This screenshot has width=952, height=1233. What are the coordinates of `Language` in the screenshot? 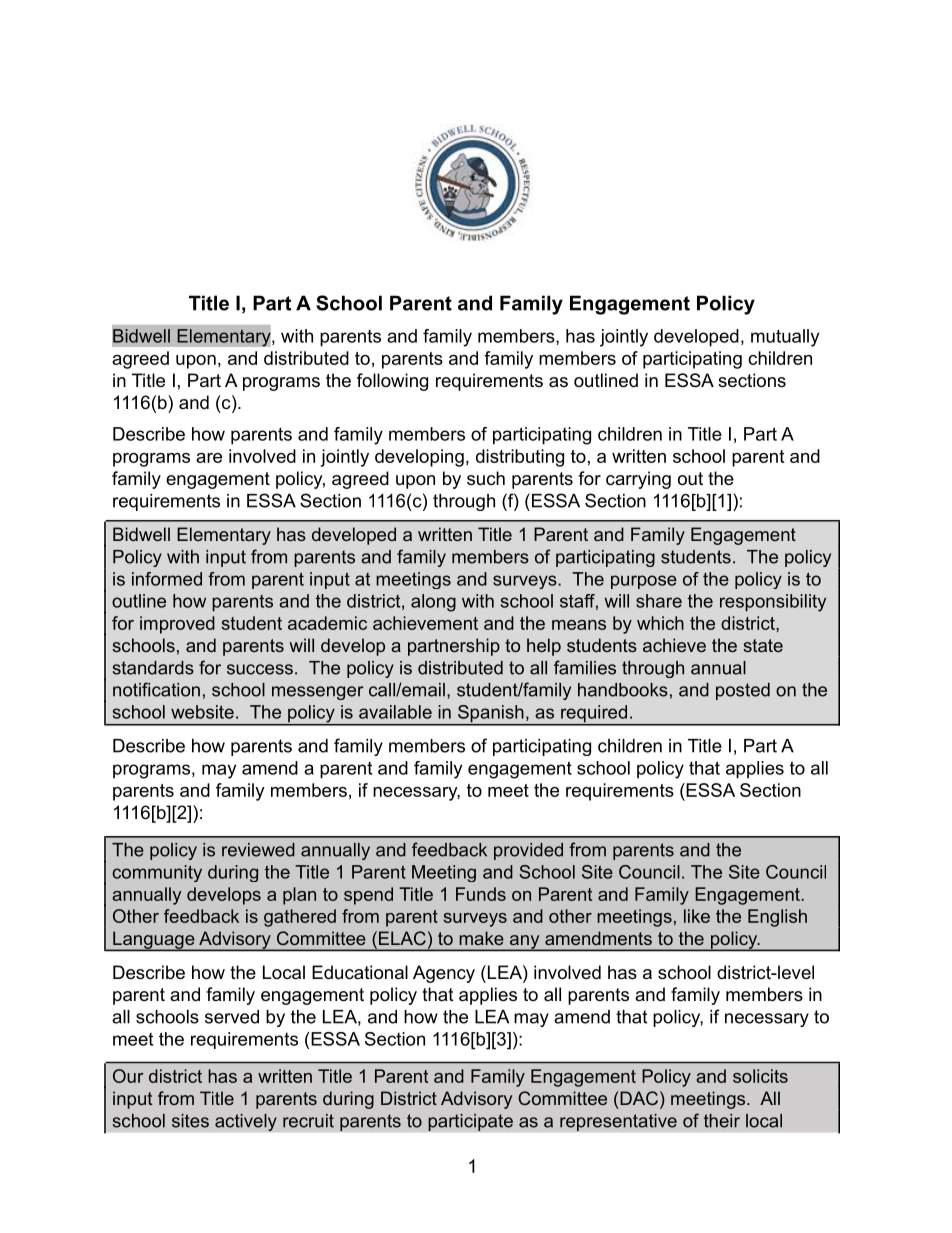 It's located at (154, 941).
